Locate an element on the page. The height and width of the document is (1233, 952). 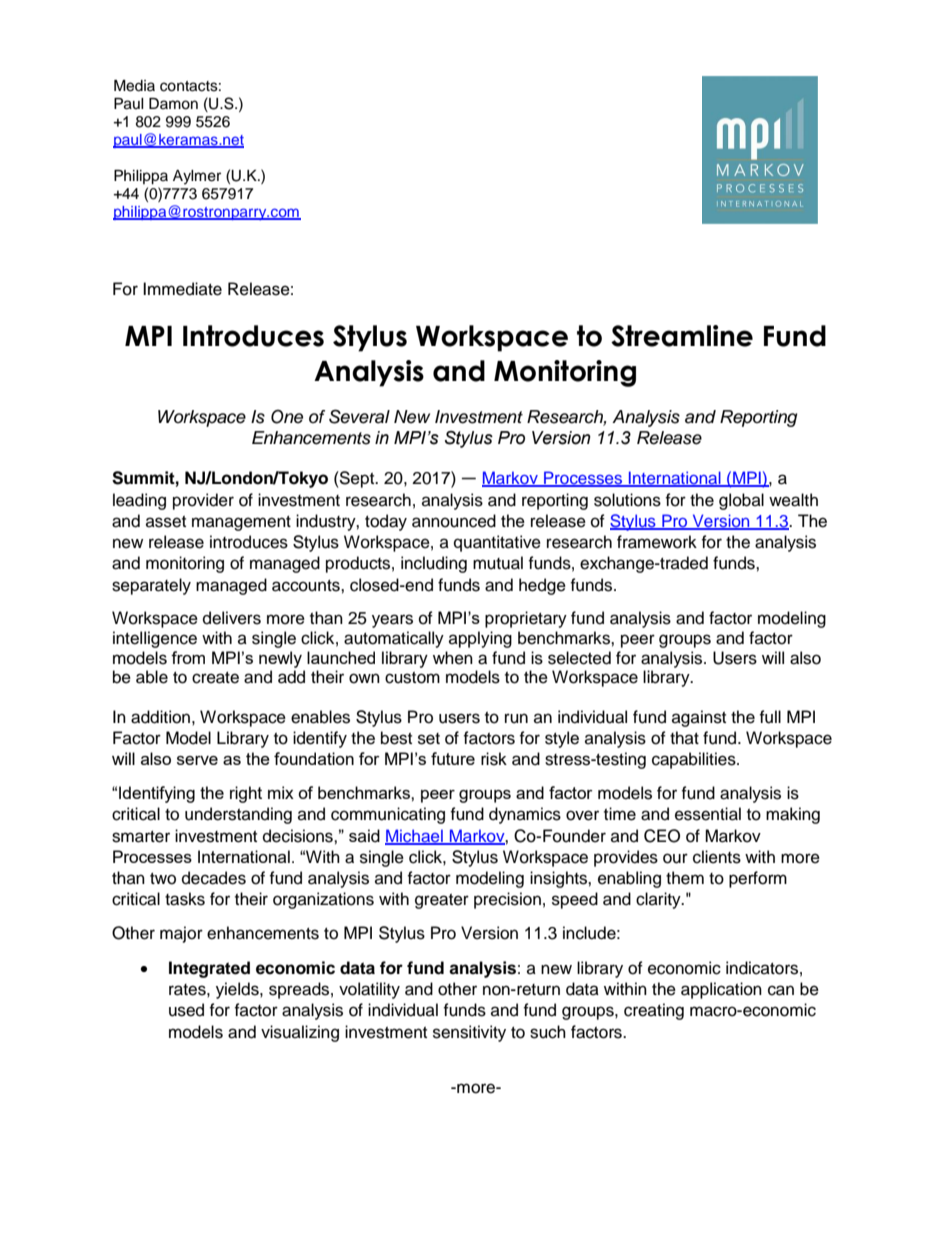
yields is located at coordinates (238, 990).
